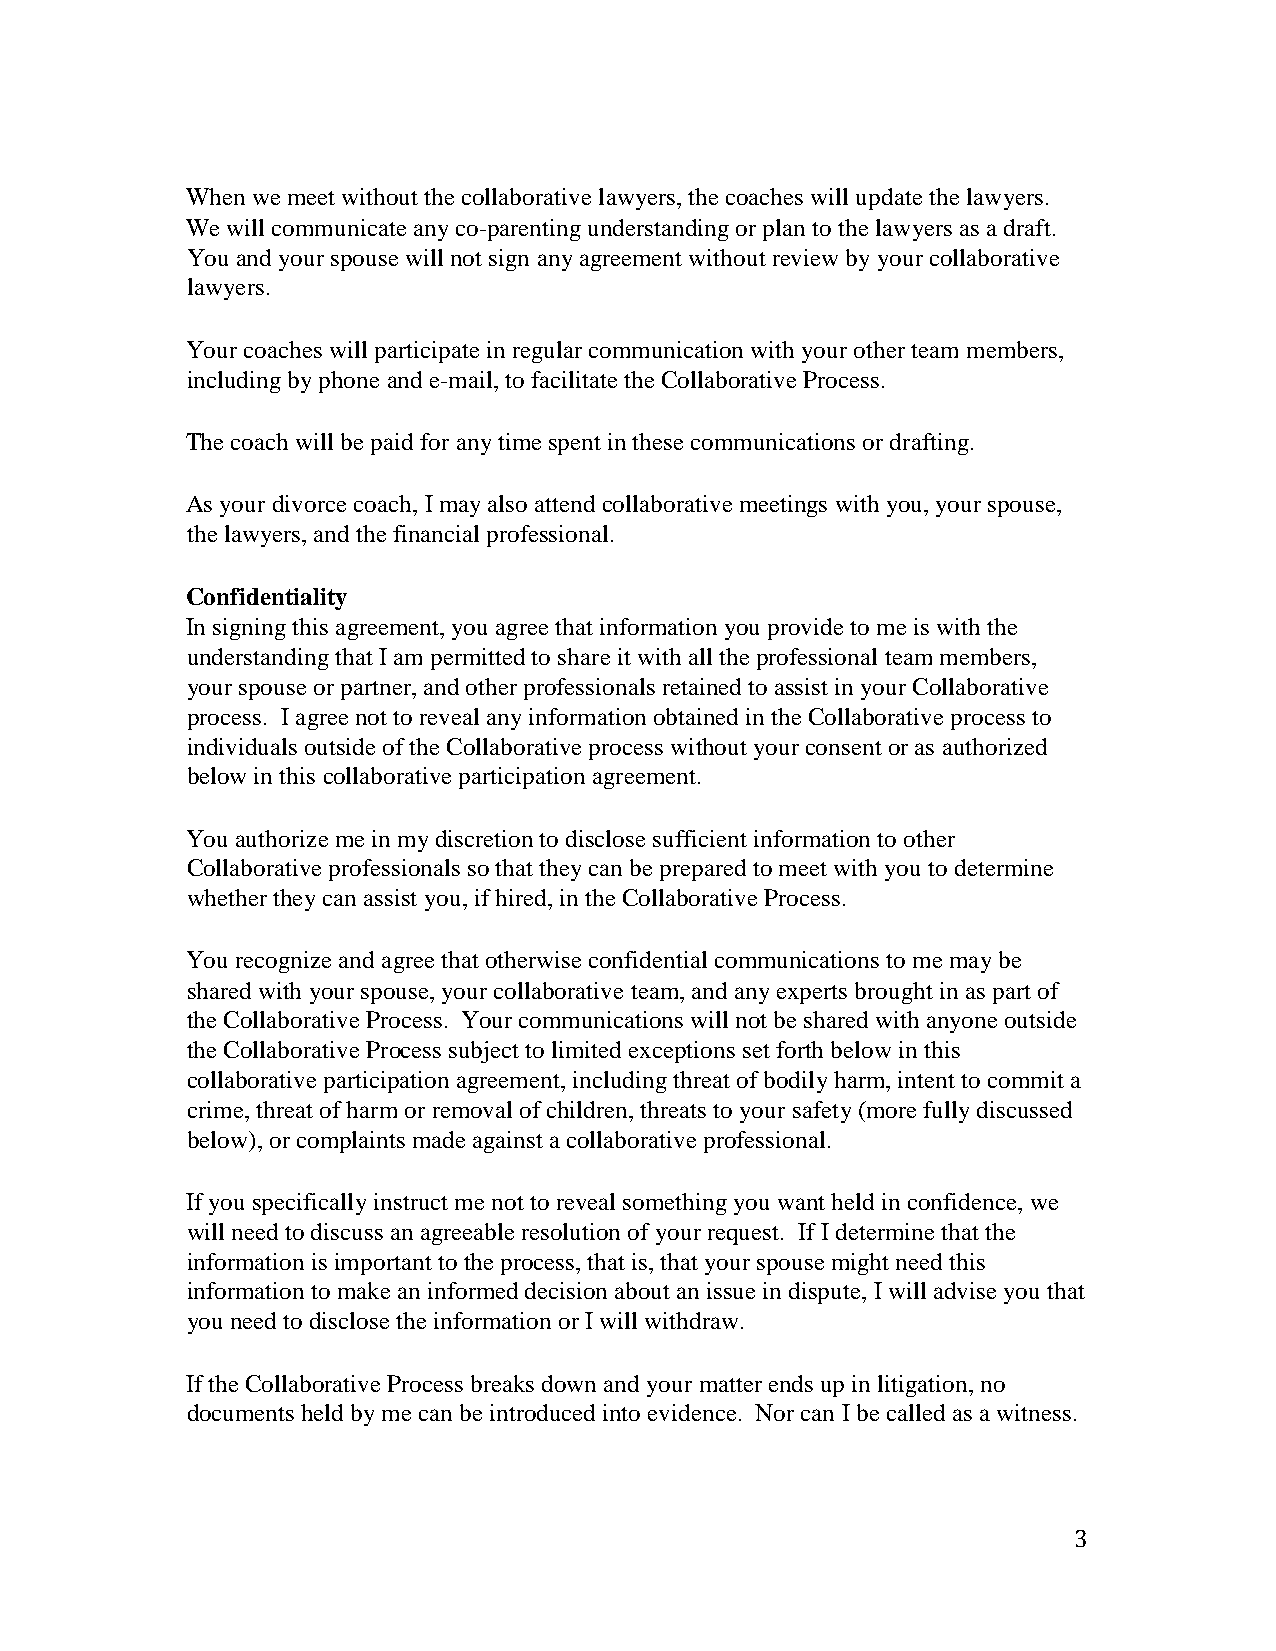 This screenshot has width=1276, height=1651. What do you see at coordinates (784, 230) in the screenshot?
I see `plan` at bounding box center [784, 230].
